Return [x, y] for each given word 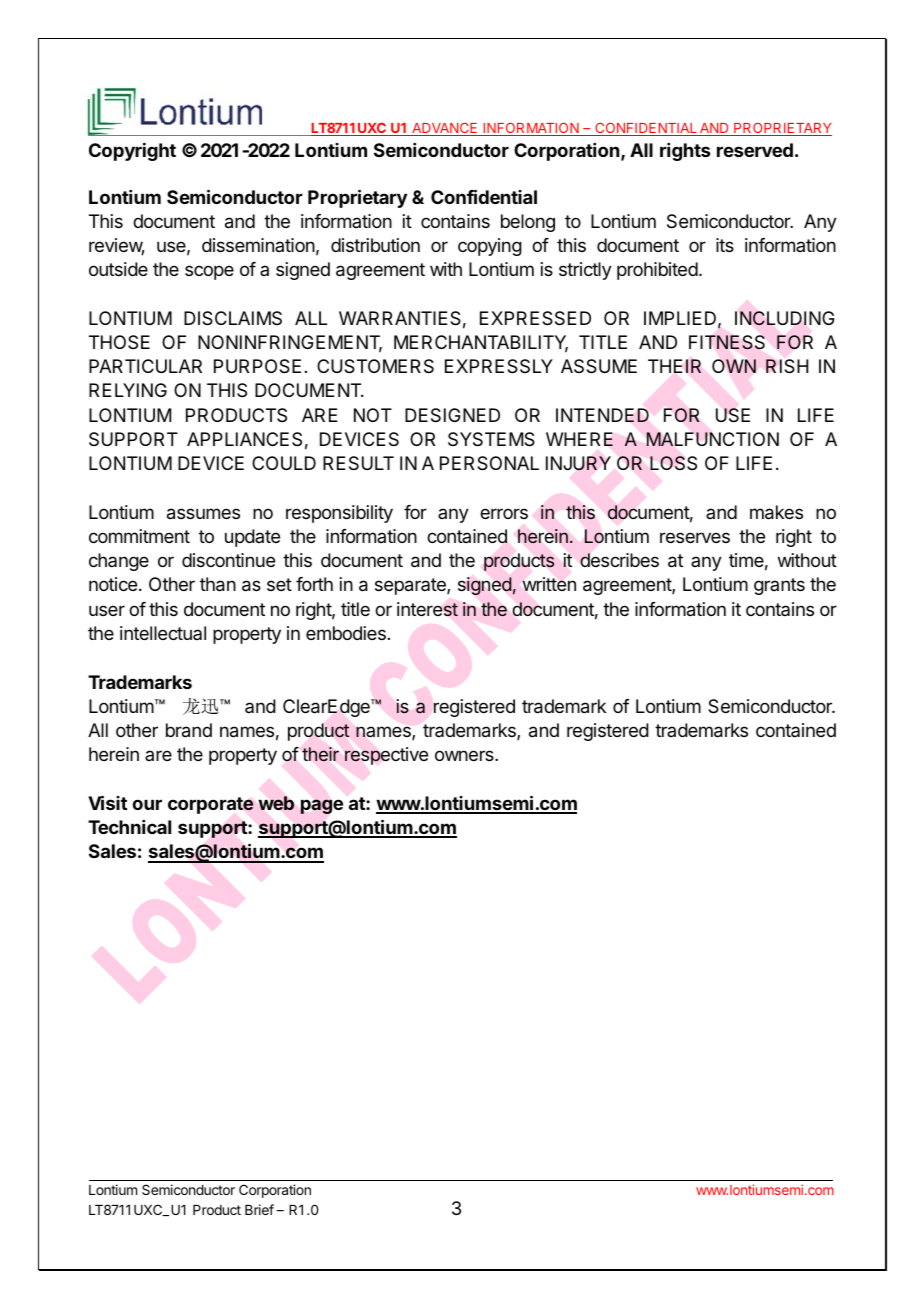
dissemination [258, 245]
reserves [695, 537]
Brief [259, 1209]
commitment [139, 536]
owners [465, 755]
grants [779, 586]
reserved [755, 150]
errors [504, 513]
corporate [210, 805]
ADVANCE [445, 129]
